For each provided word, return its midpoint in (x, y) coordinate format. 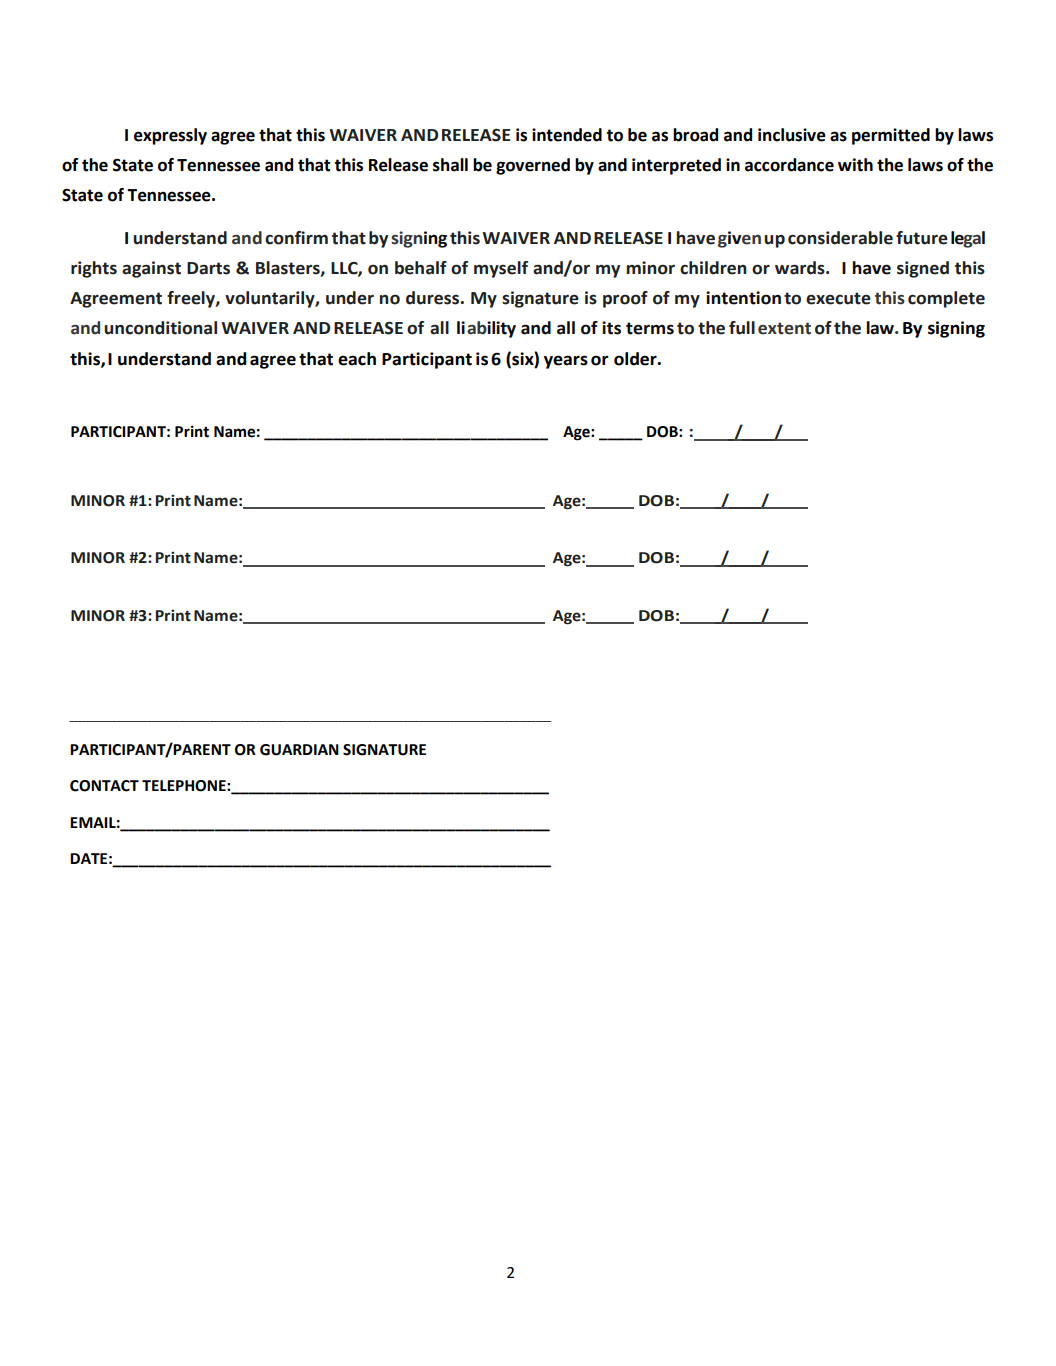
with (855, 165)
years (566, 362)
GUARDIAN (299, 750)
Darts (208, 268)
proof (625, 299)
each (357, 359)
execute (838, 298)
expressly (170, 136)
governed (533, 166)
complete (946, 299)
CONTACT (104, 786)
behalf (421, 268)
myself (501, 269)
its (611, 328)
